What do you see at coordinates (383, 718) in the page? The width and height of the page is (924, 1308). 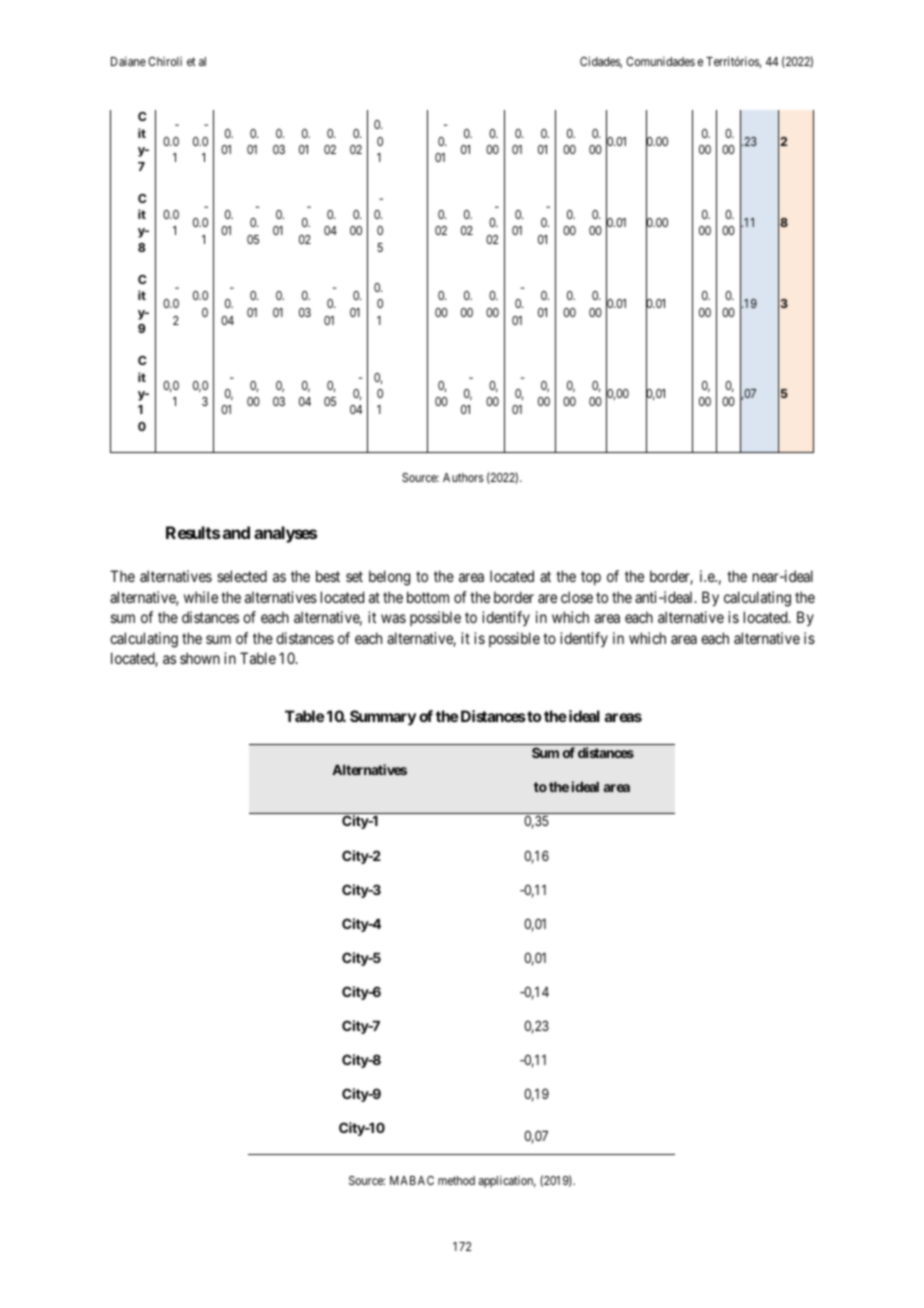 I see `Summary` at bounding box center [383, 718].
